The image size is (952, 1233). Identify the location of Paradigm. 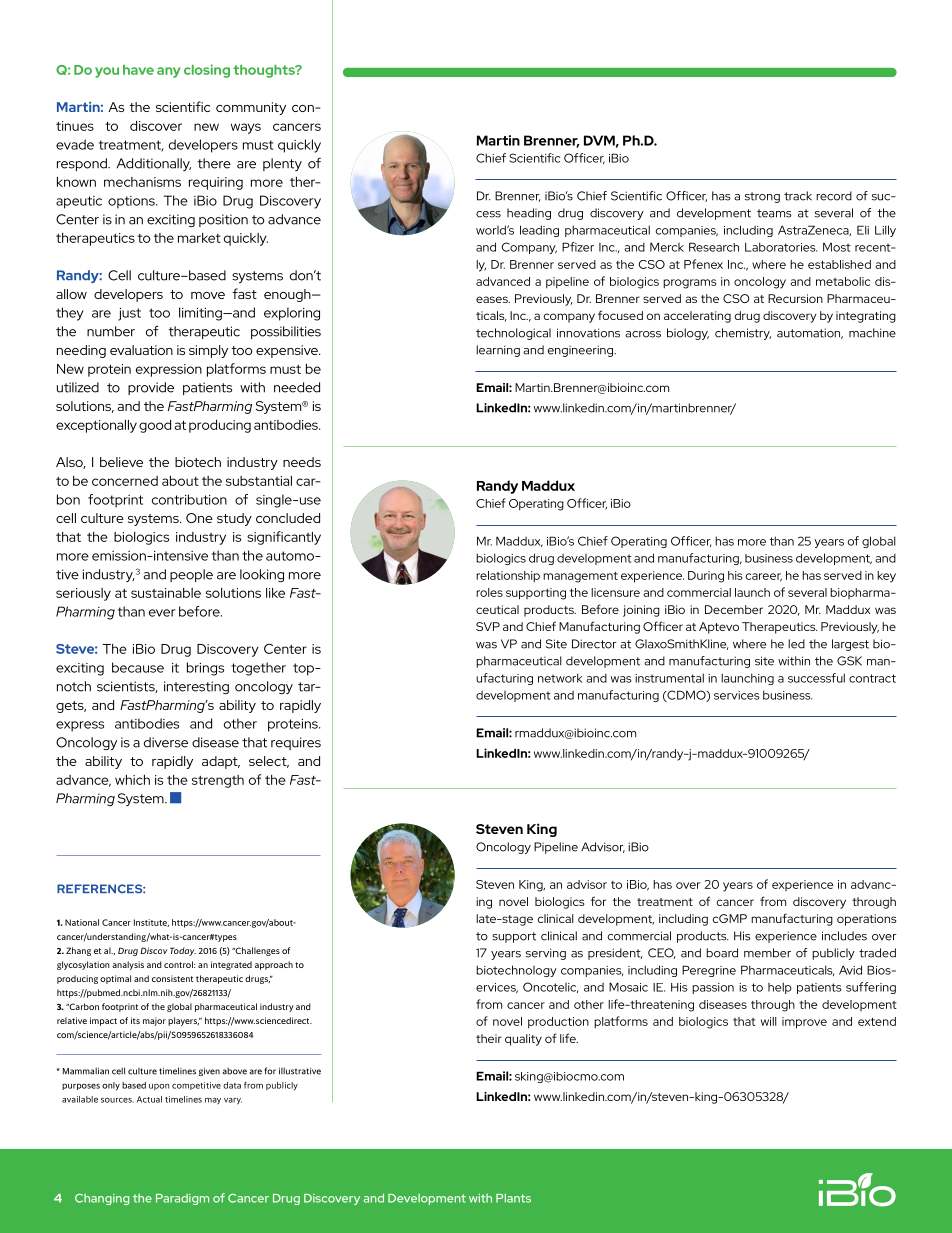
(182, 1199).
